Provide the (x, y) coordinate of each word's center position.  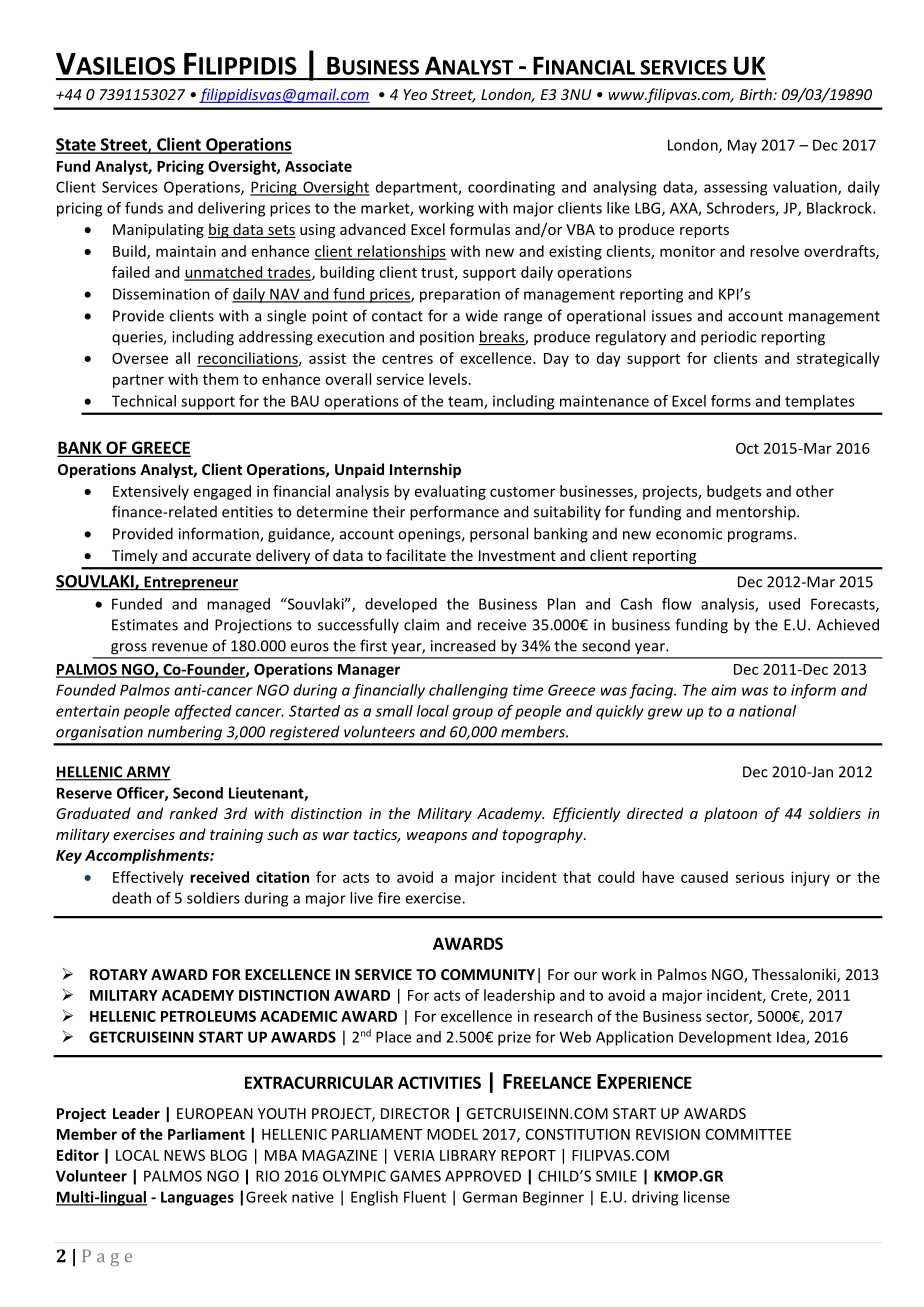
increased (463, 645)
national (767, 711)
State (77, 145)
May (742, 146)
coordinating (511, 188)
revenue (180, 647)
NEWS (184, 1155)
